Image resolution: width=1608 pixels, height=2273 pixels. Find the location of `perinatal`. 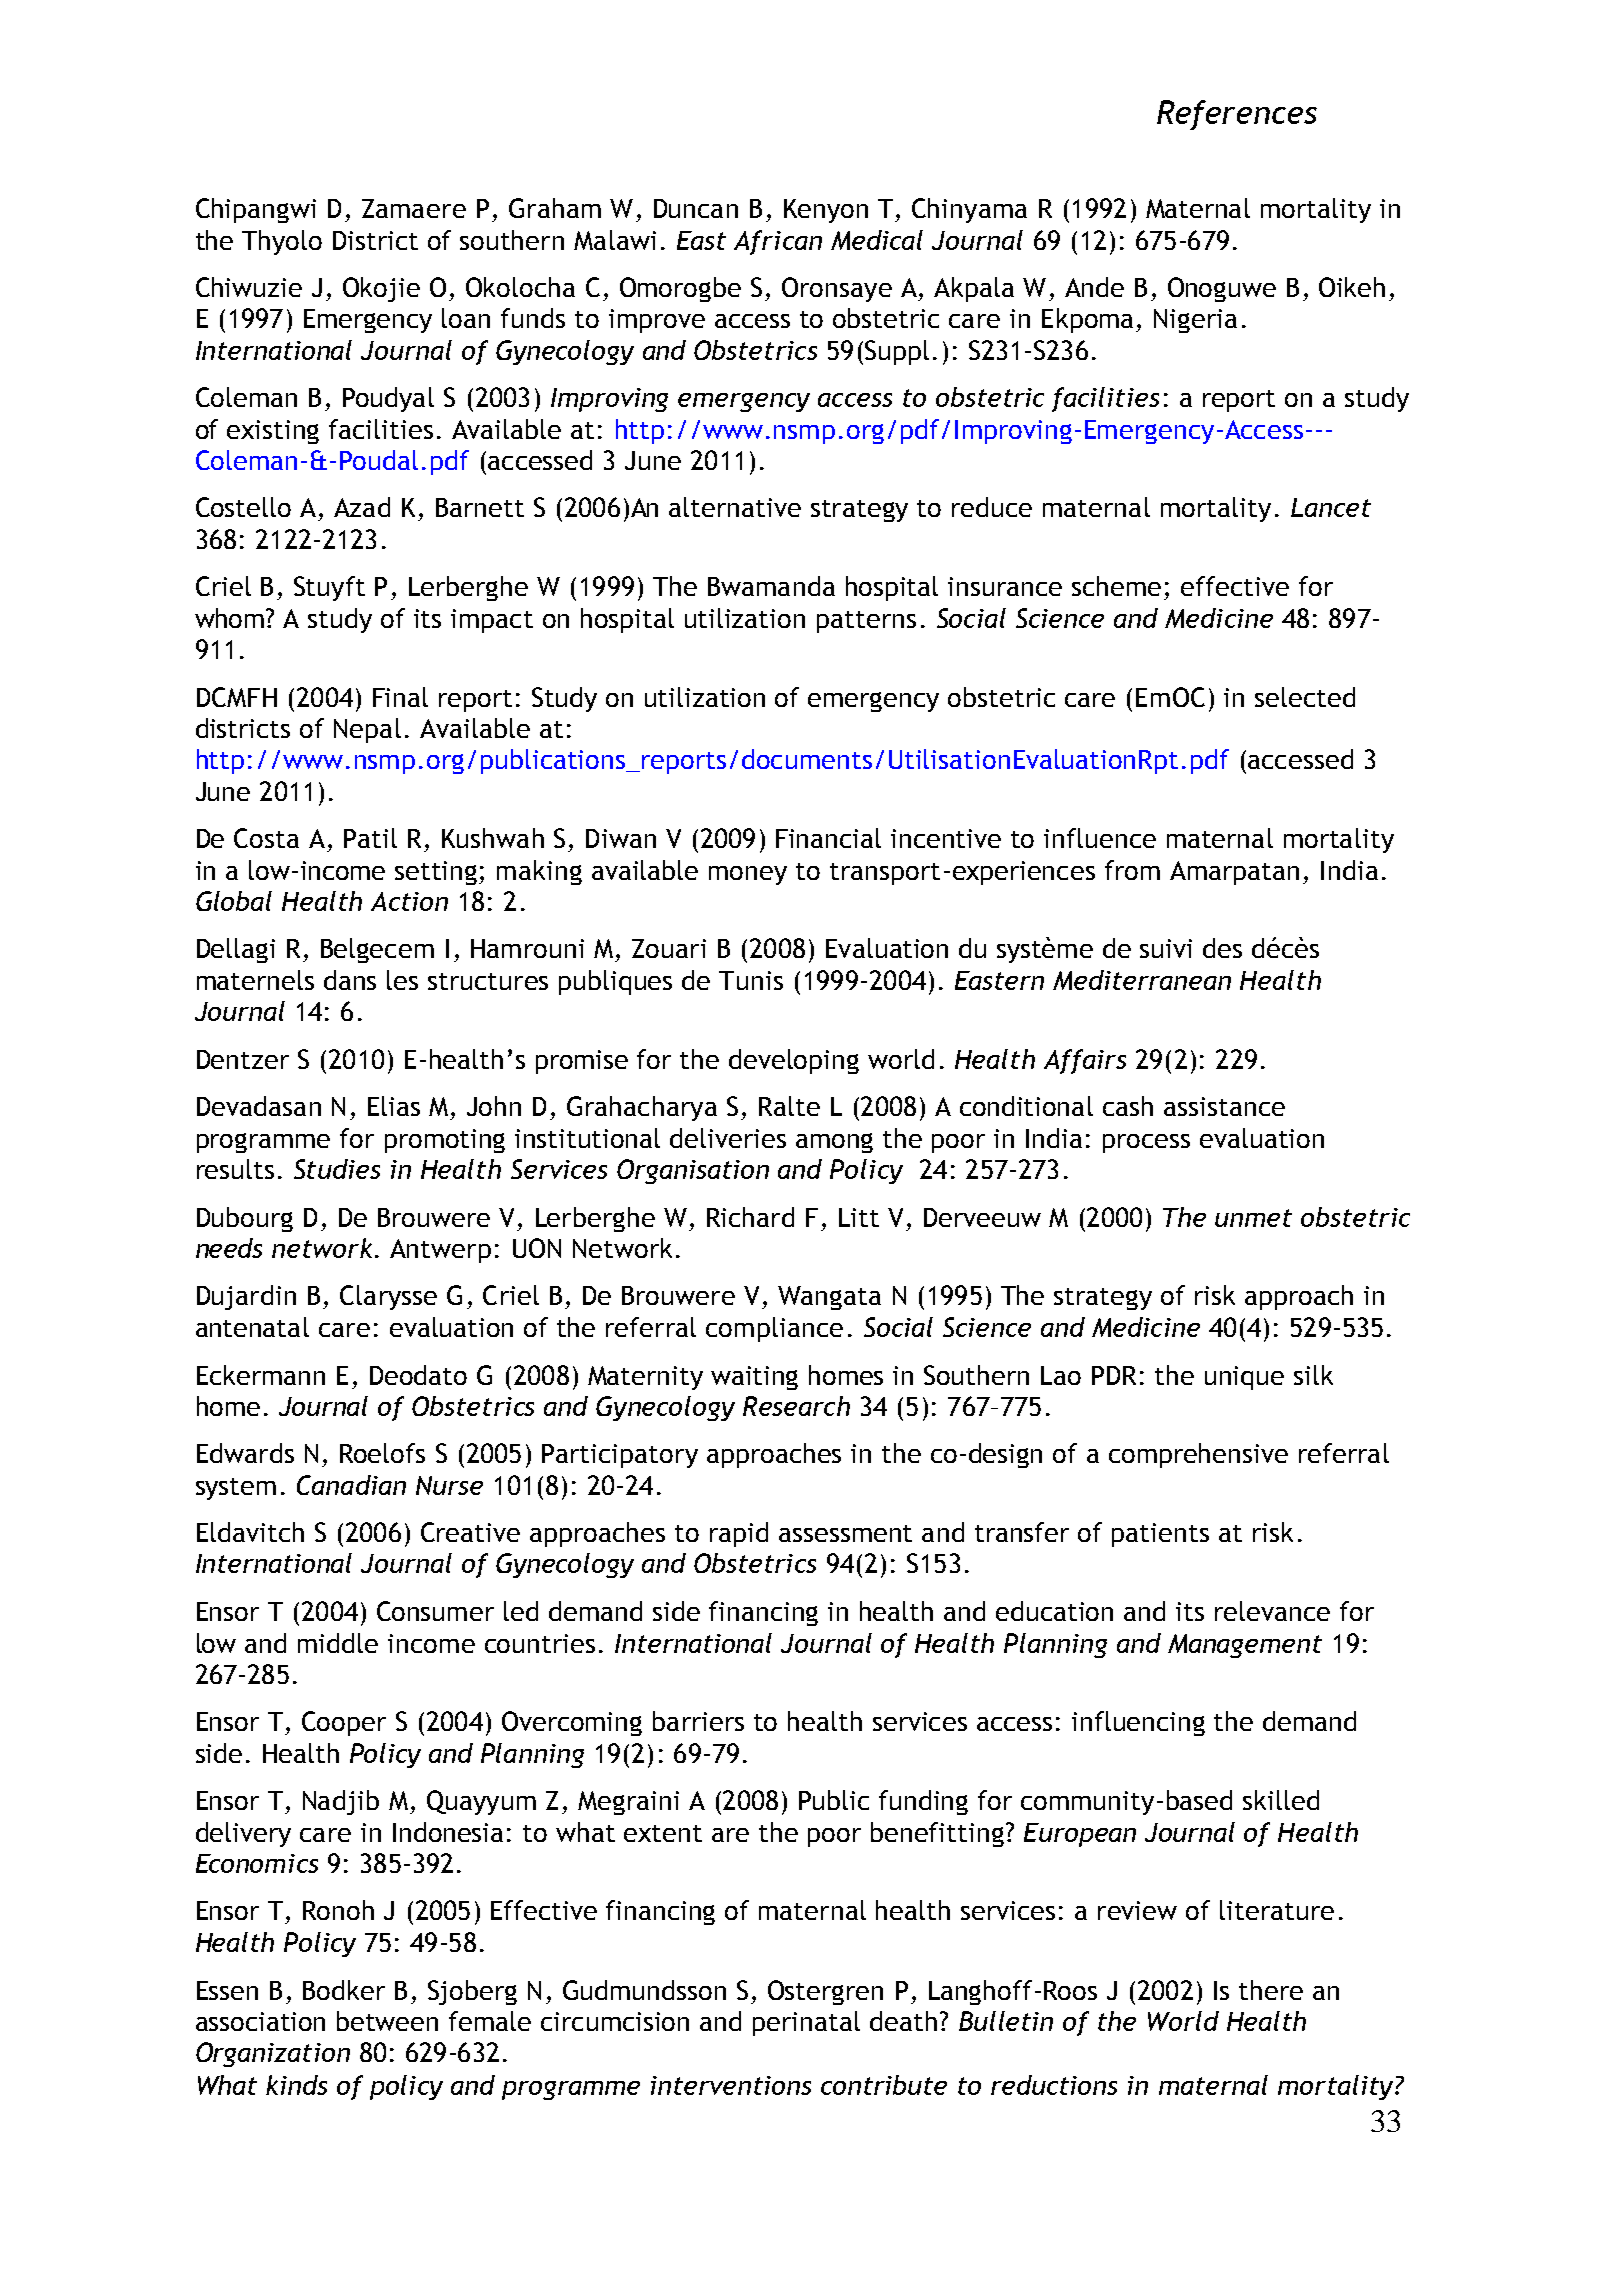

perinatal is located at coordinates (806, 2023).
